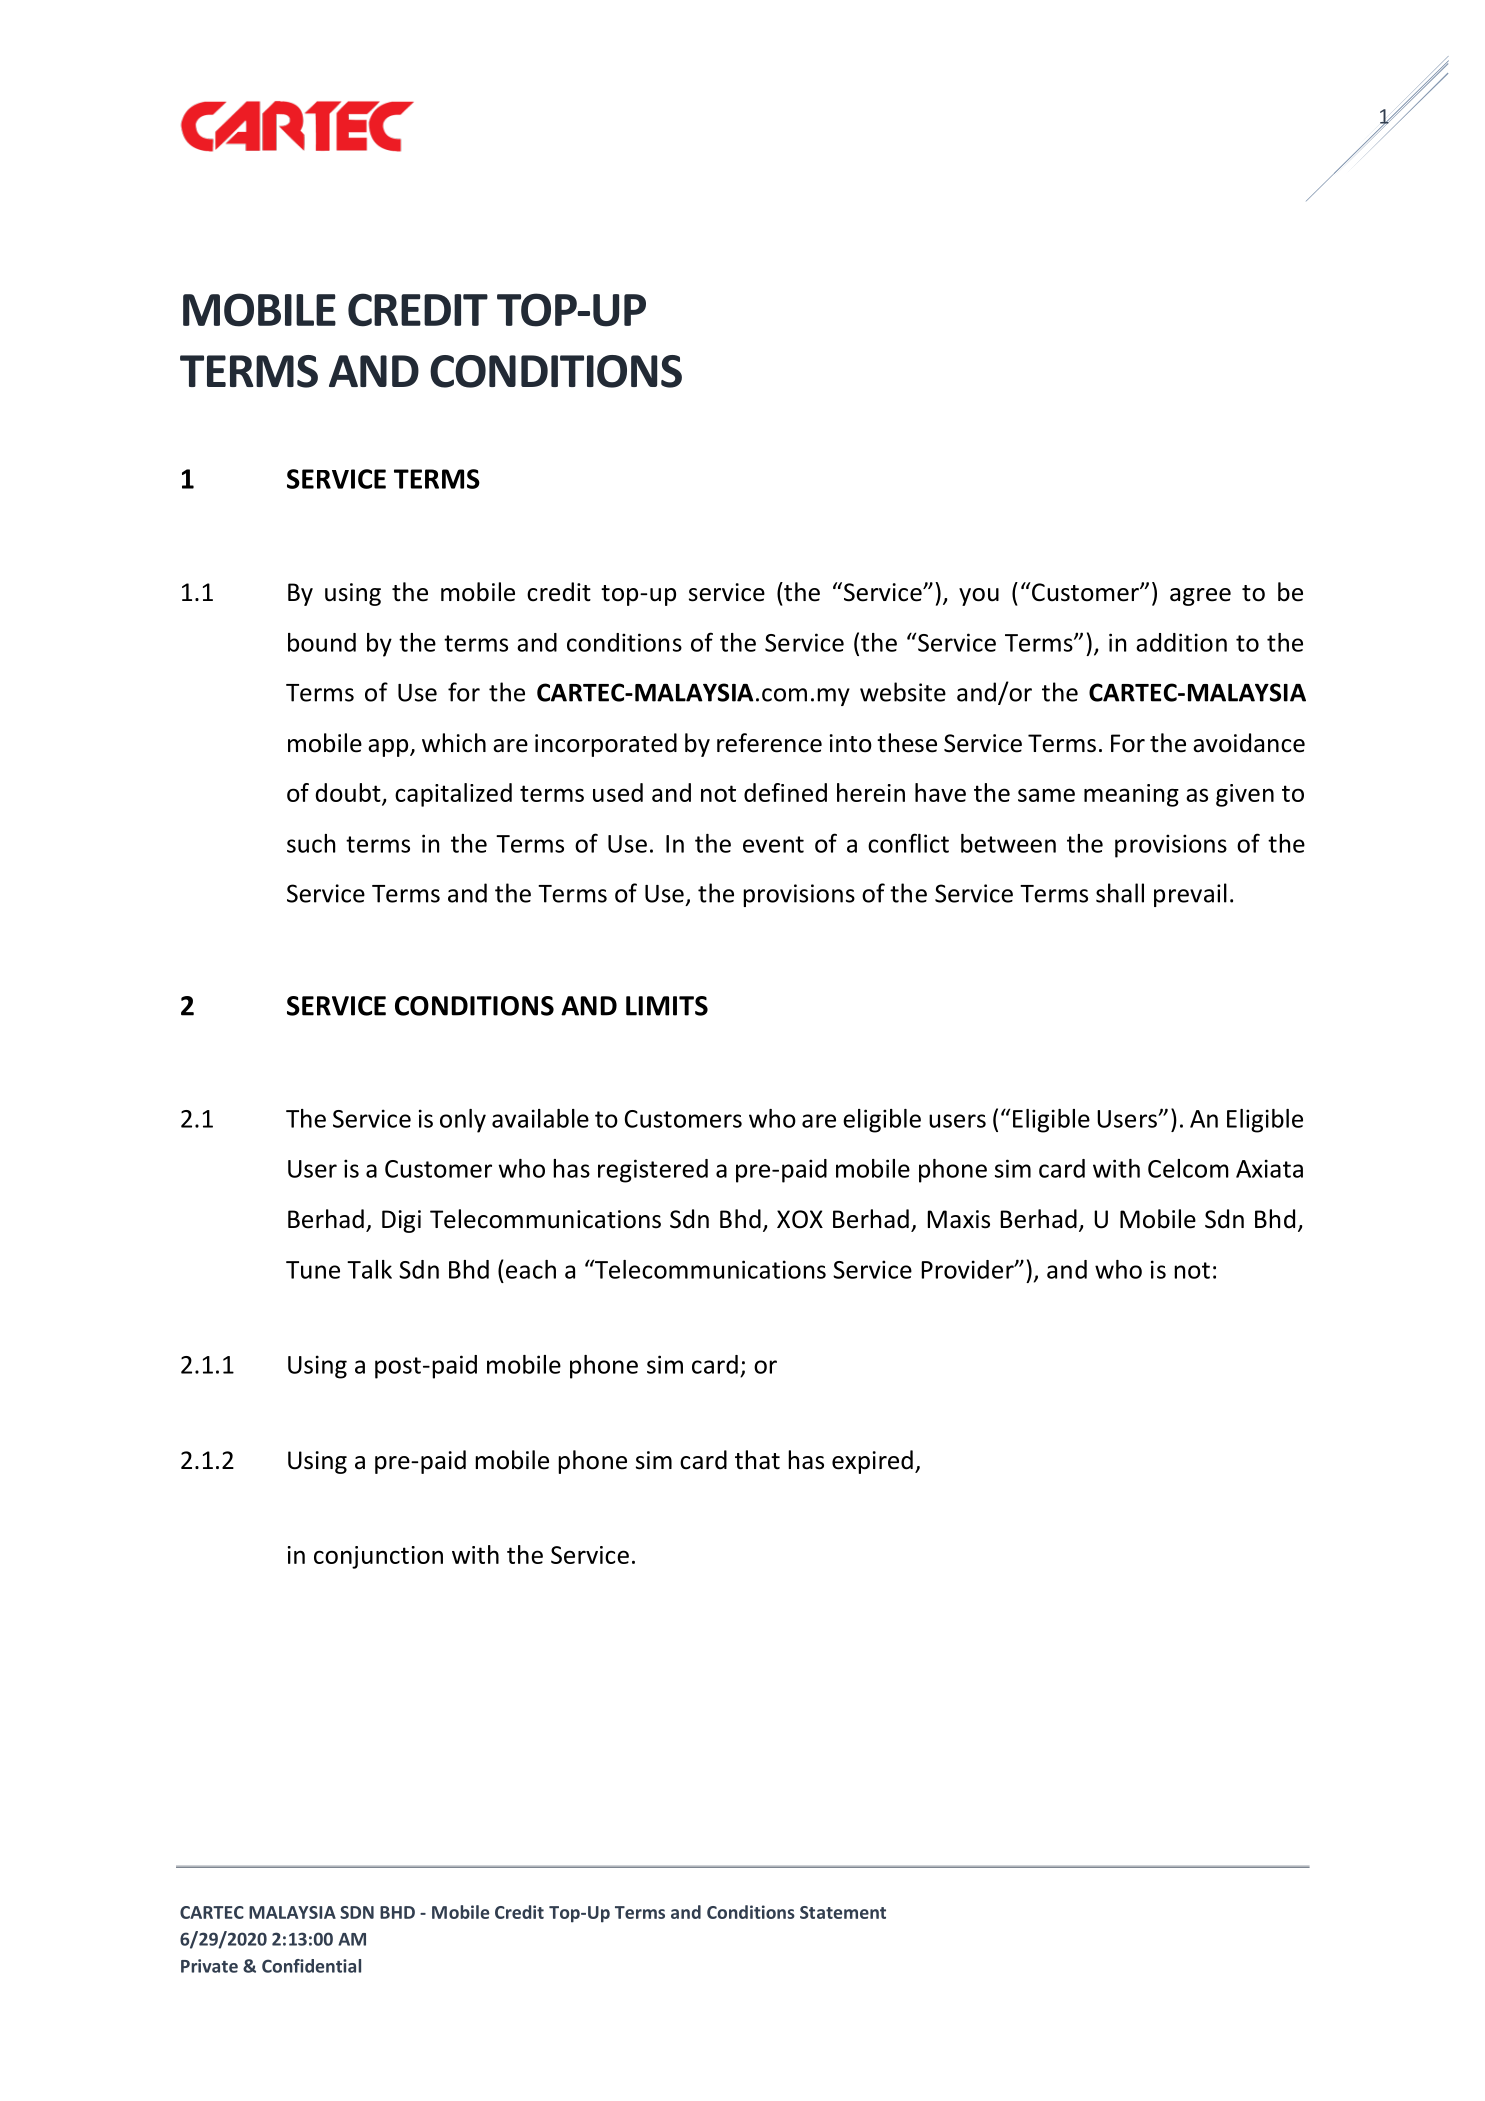  Describe the element at coordinates (1120, 893) in the screenshot. I see `shall` at that location.
